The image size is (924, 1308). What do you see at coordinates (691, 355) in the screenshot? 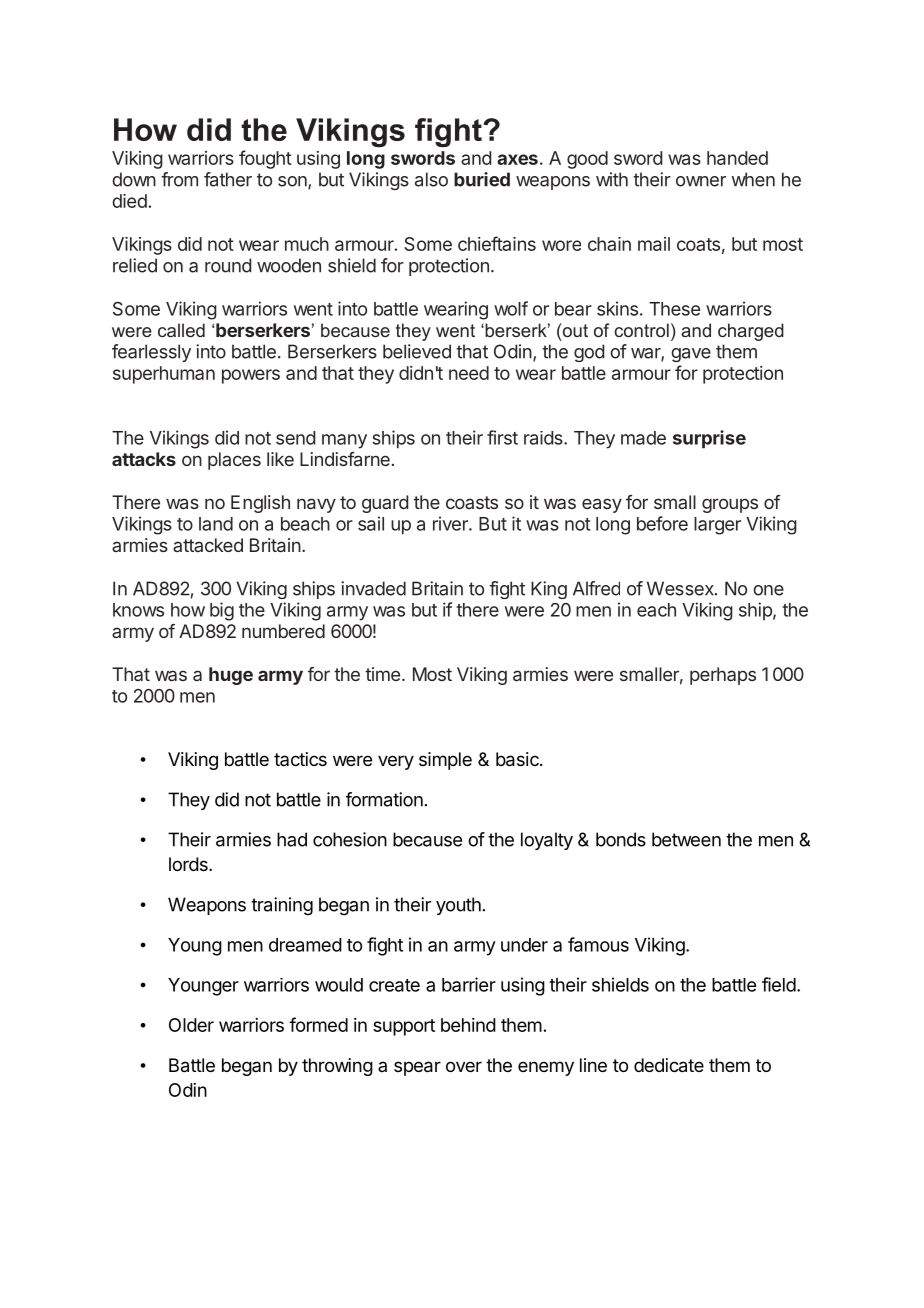
I see `gave` at bounding box center [691, 355].
